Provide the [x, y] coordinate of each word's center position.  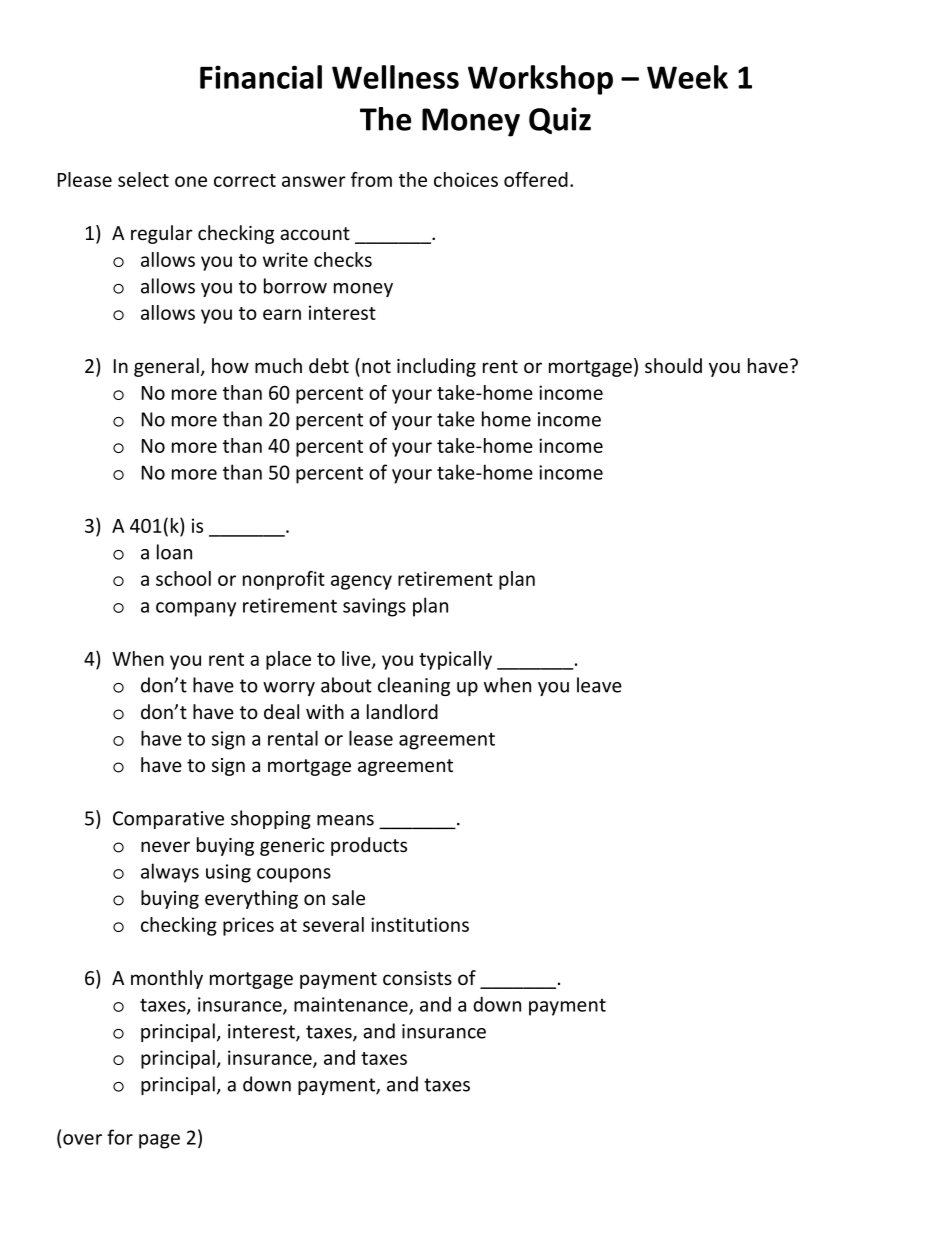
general [166, 367]
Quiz [560, 120]
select [143, 179]
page [159, 1141]
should [673, 365]
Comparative [168, 820]
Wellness [395, 77]
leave [599, 685]
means [345, 820]
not [376, 366]
